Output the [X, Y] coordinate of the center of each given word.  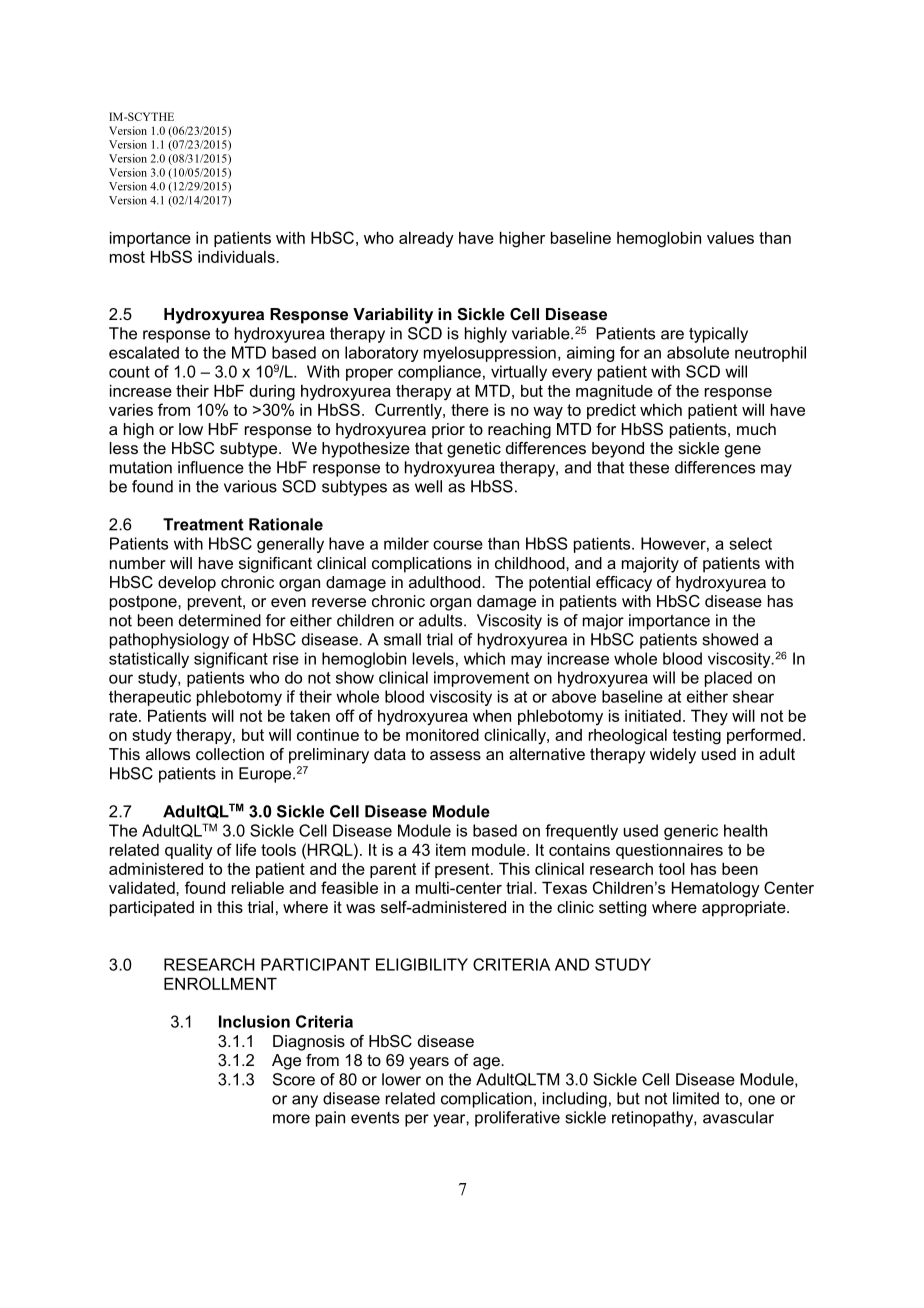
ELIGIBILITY [422, 964]
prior [448, 431]
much [756, 429]
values [730, 238]
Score [294, 1079]
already [426, 240]
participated [152, 909]
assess [455, 755]
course [458, 545]
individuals [237, 257]
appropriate [745, 909]
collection [230, 754]
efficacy [624, 584]
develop [187, 584]
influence [211, 467]
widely [673, 756]
